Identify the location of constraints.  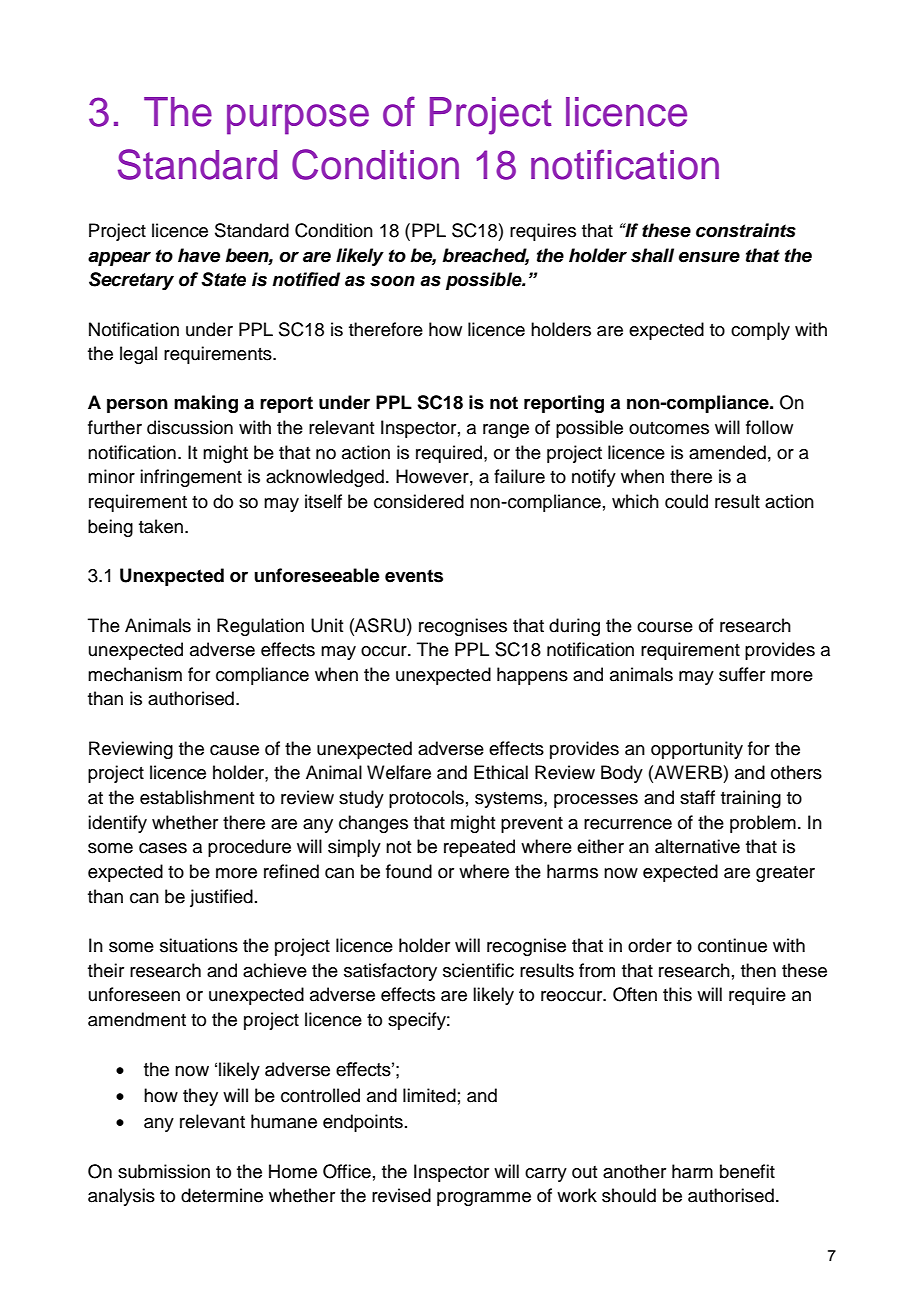
(746, 230).
